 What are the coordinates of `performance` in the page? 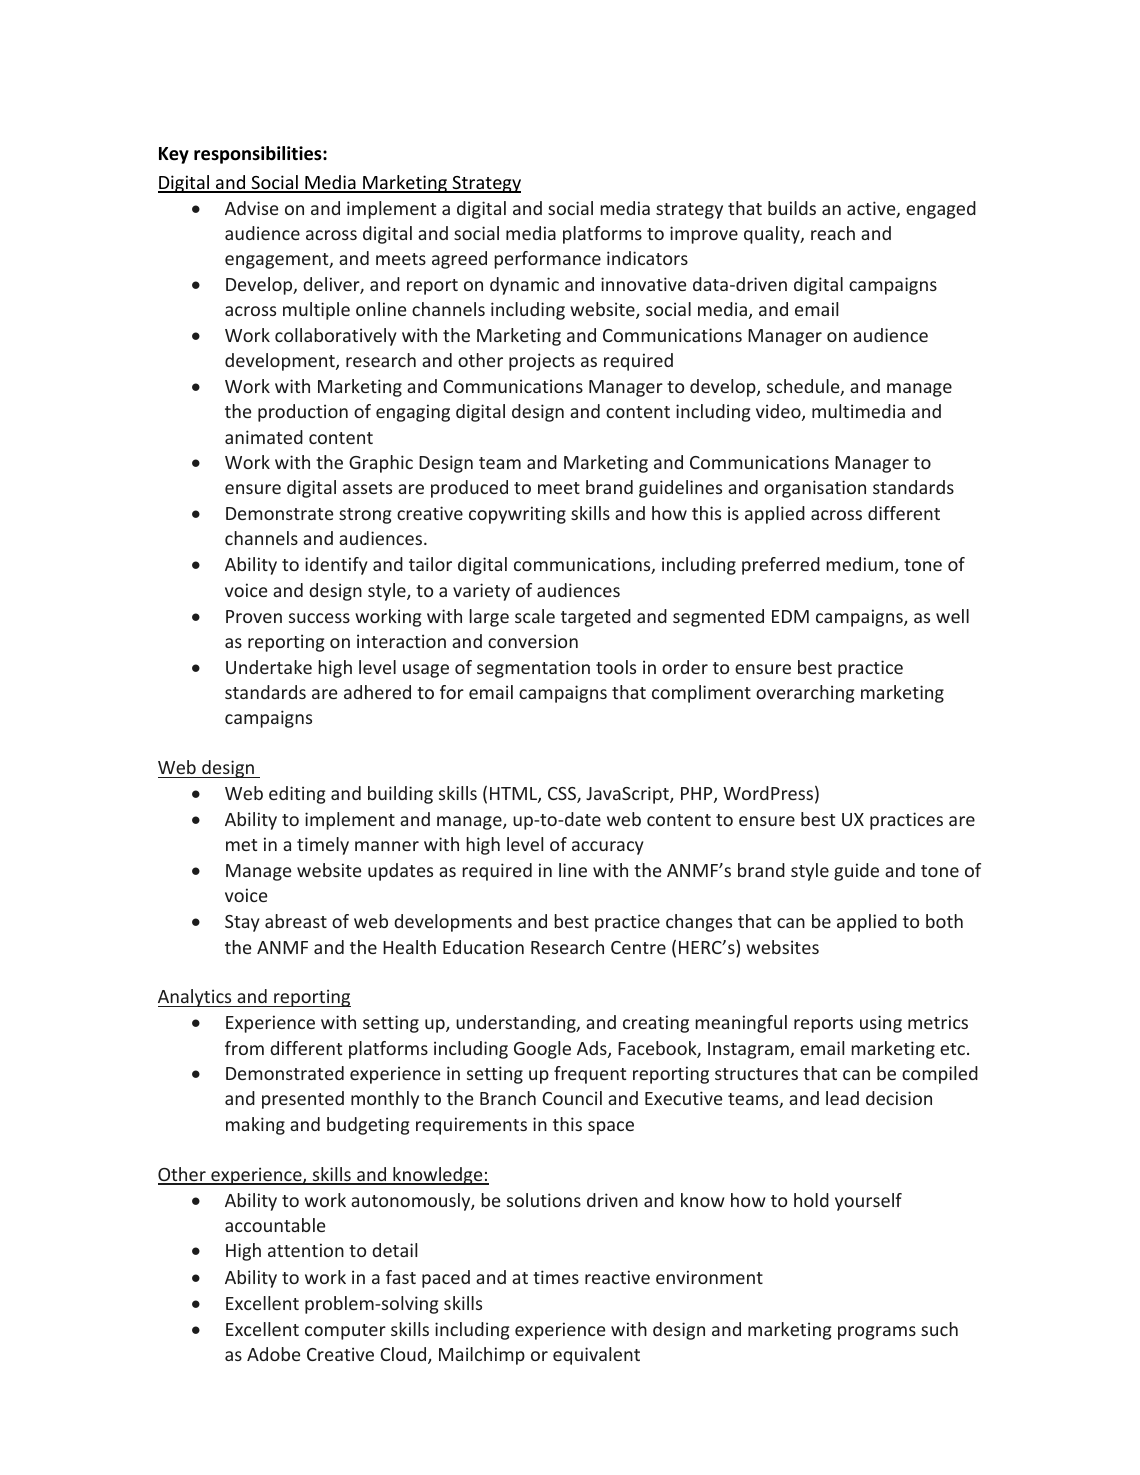 It's located at (547, 260).
